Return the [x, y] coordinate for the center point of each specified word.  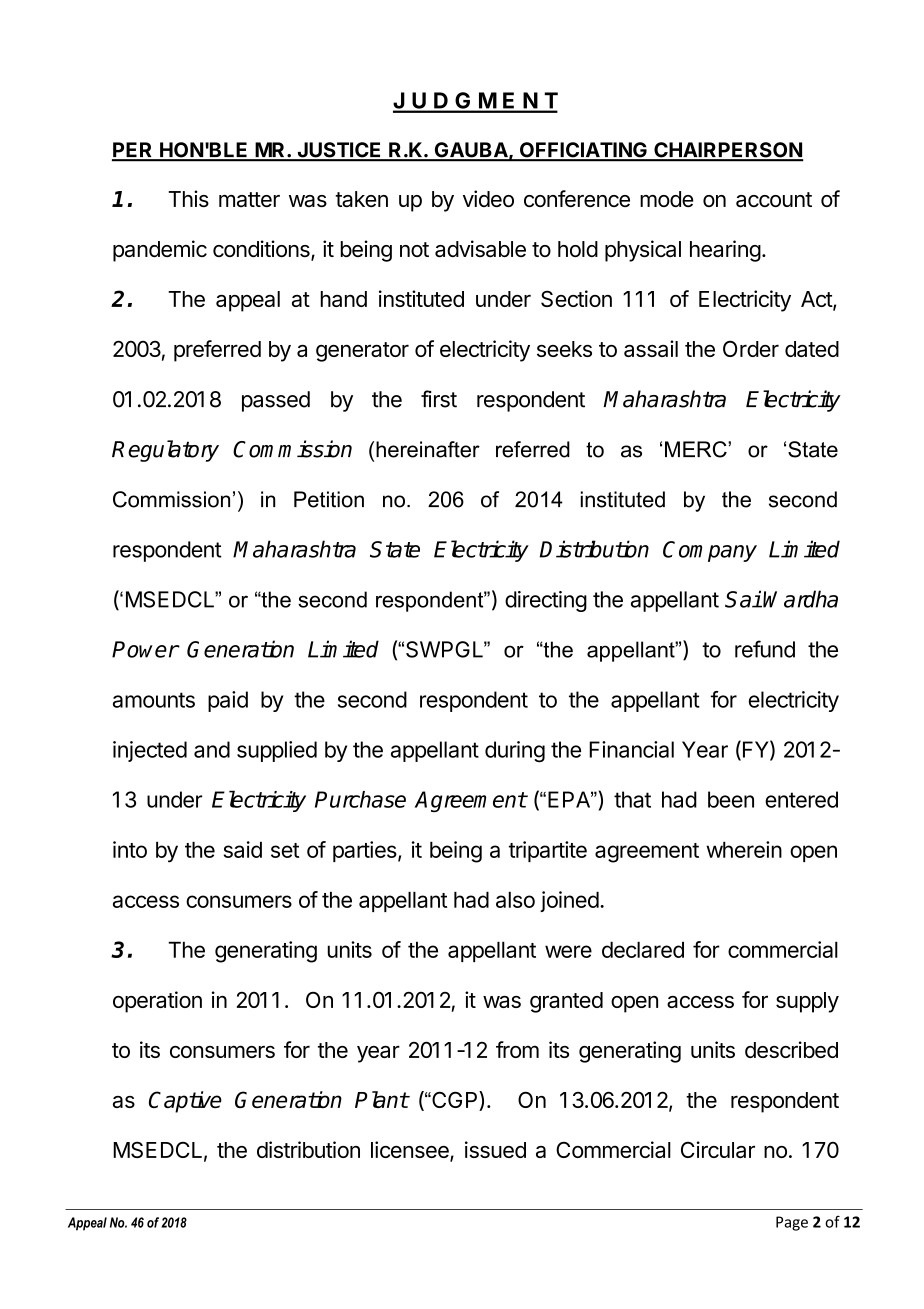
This [188, 198]
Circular [718, 1149]
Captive [185, 1102]
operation [157, 1002]
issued [495, 1149]
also [515, 899]
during [515, 752]
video [488, 198]
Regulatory [165, 451]
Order [751, 348]
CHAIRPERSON [727, 151]
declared [643, 949]
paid [228, 701]
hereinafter [428, 449]
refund [765, 649]
